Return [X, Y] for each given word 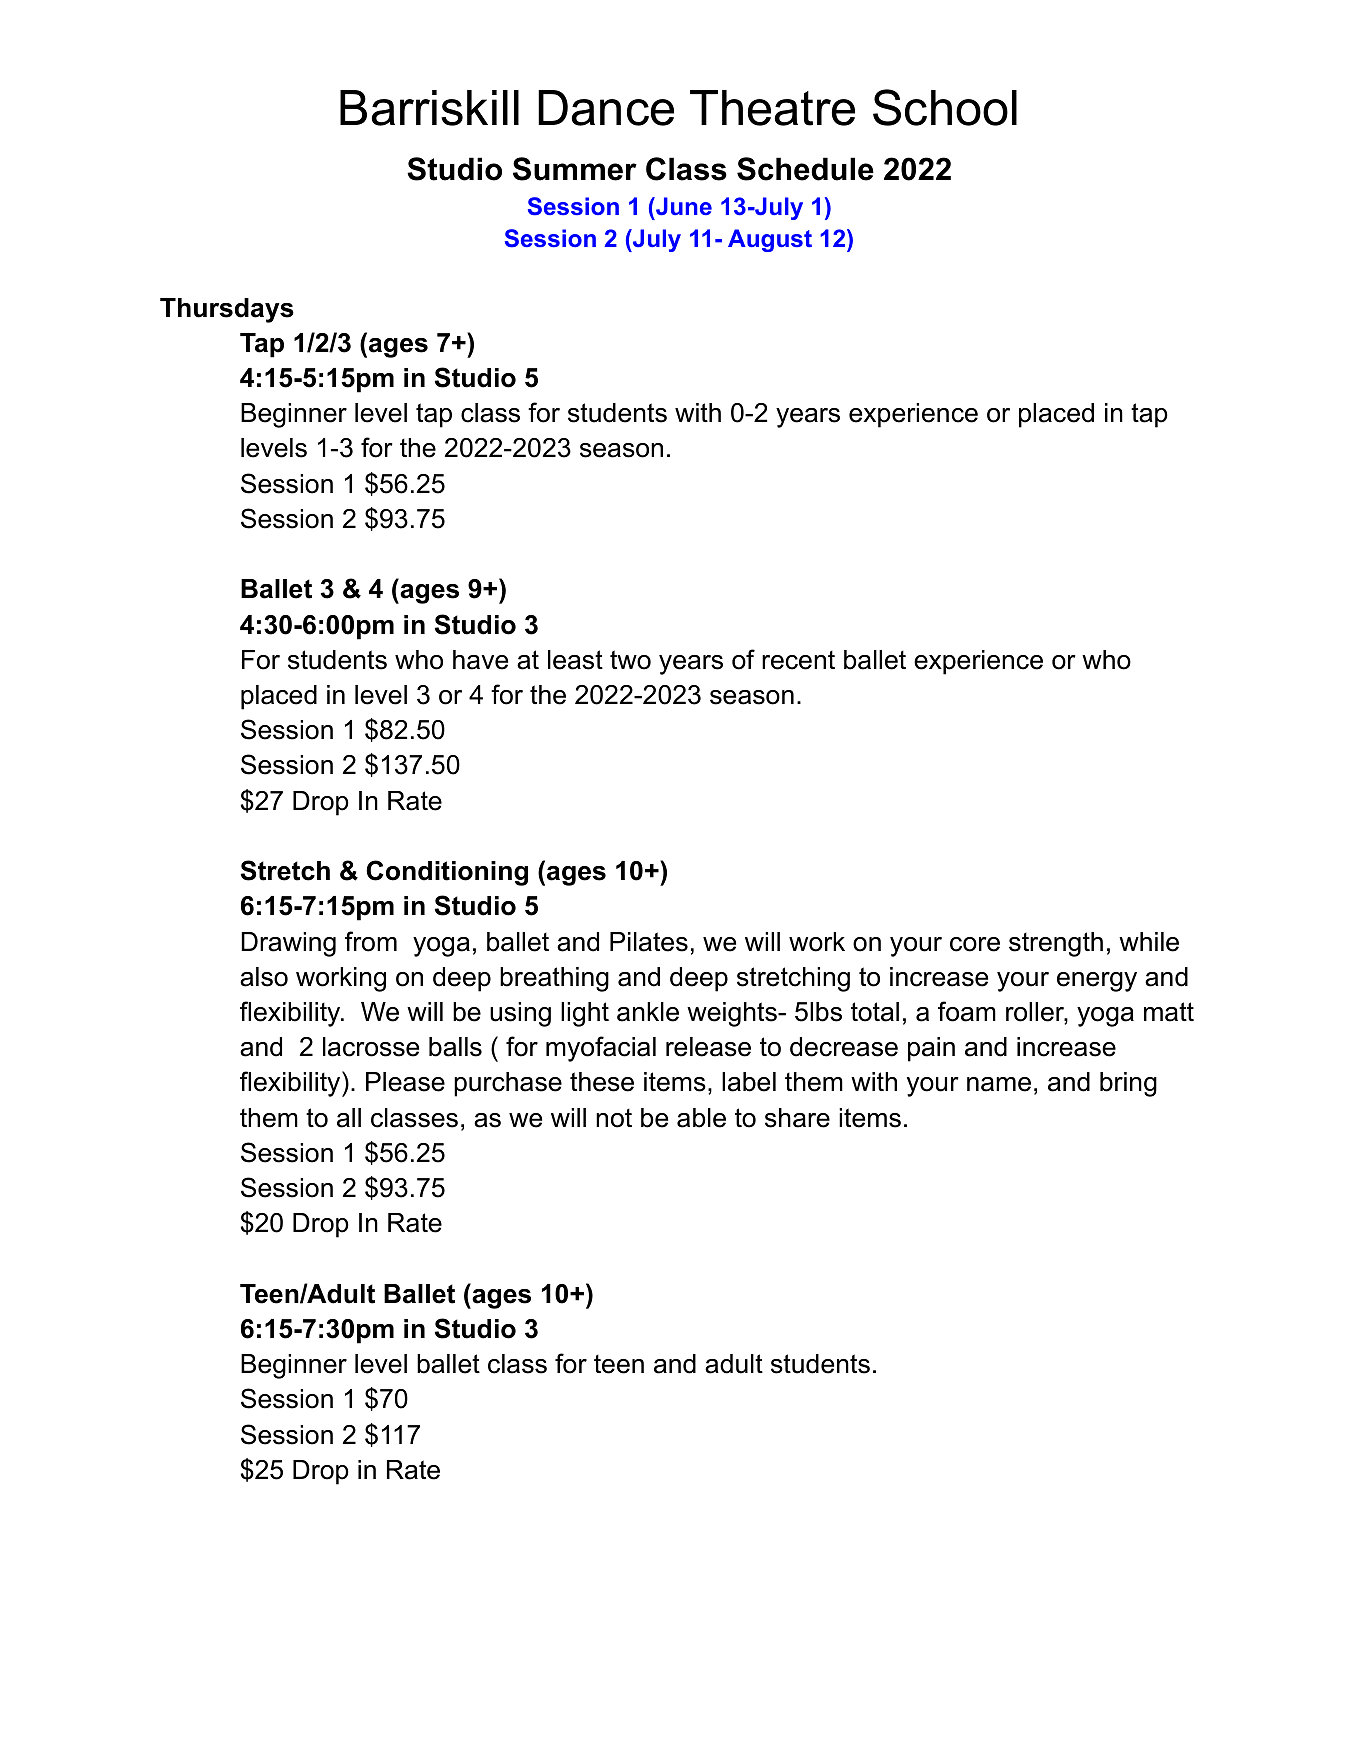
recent [798, 660]
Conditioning [447, 873]
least [575, 660]
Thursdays [227, 310]
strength [1056, 944]
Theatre [772, 108]
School [945, 107]
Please [405, 1082]
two [630, 660]
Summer [575, 169]
